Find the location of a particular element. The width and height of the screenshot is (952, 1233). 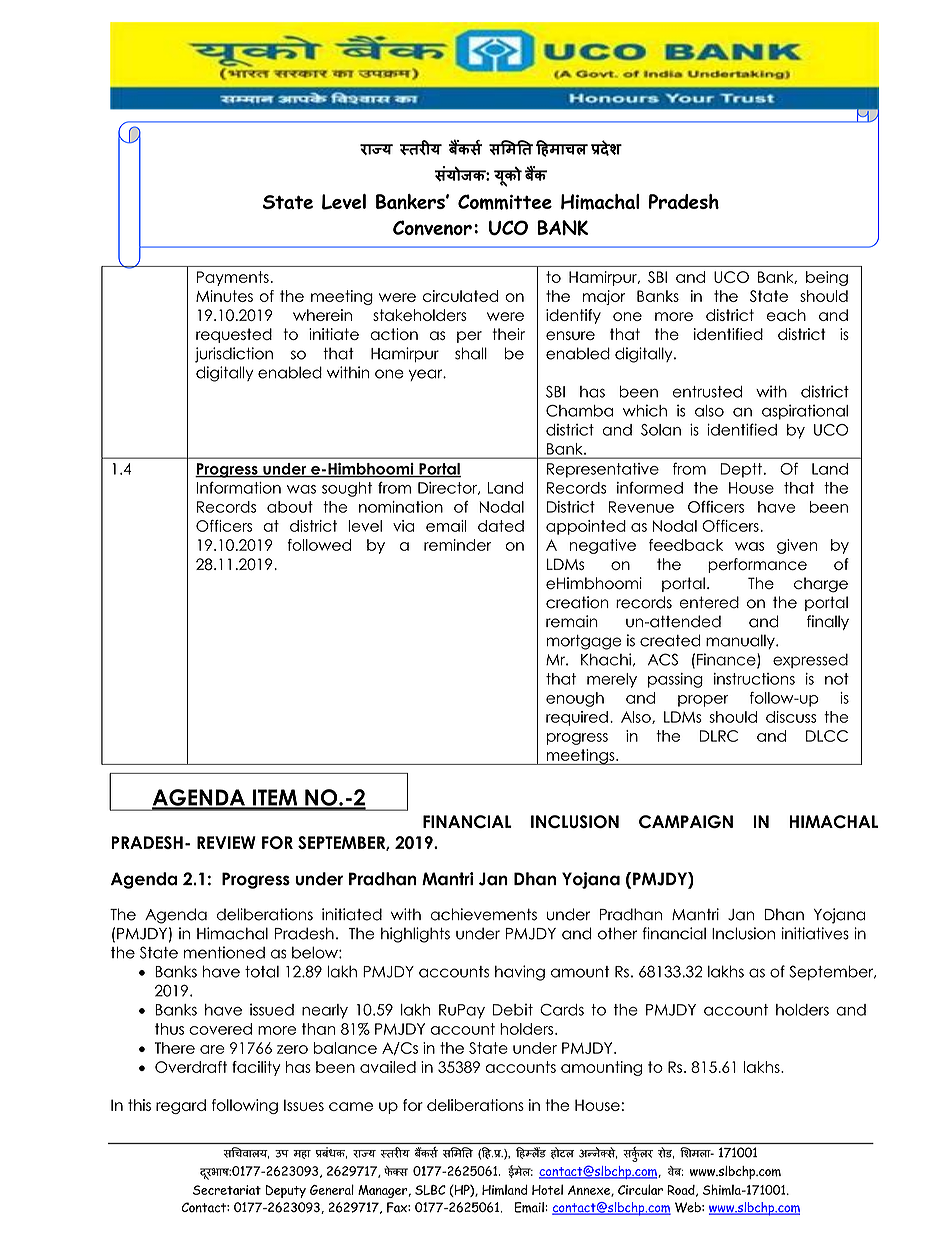

dated is located at coordinates (501, 526).
